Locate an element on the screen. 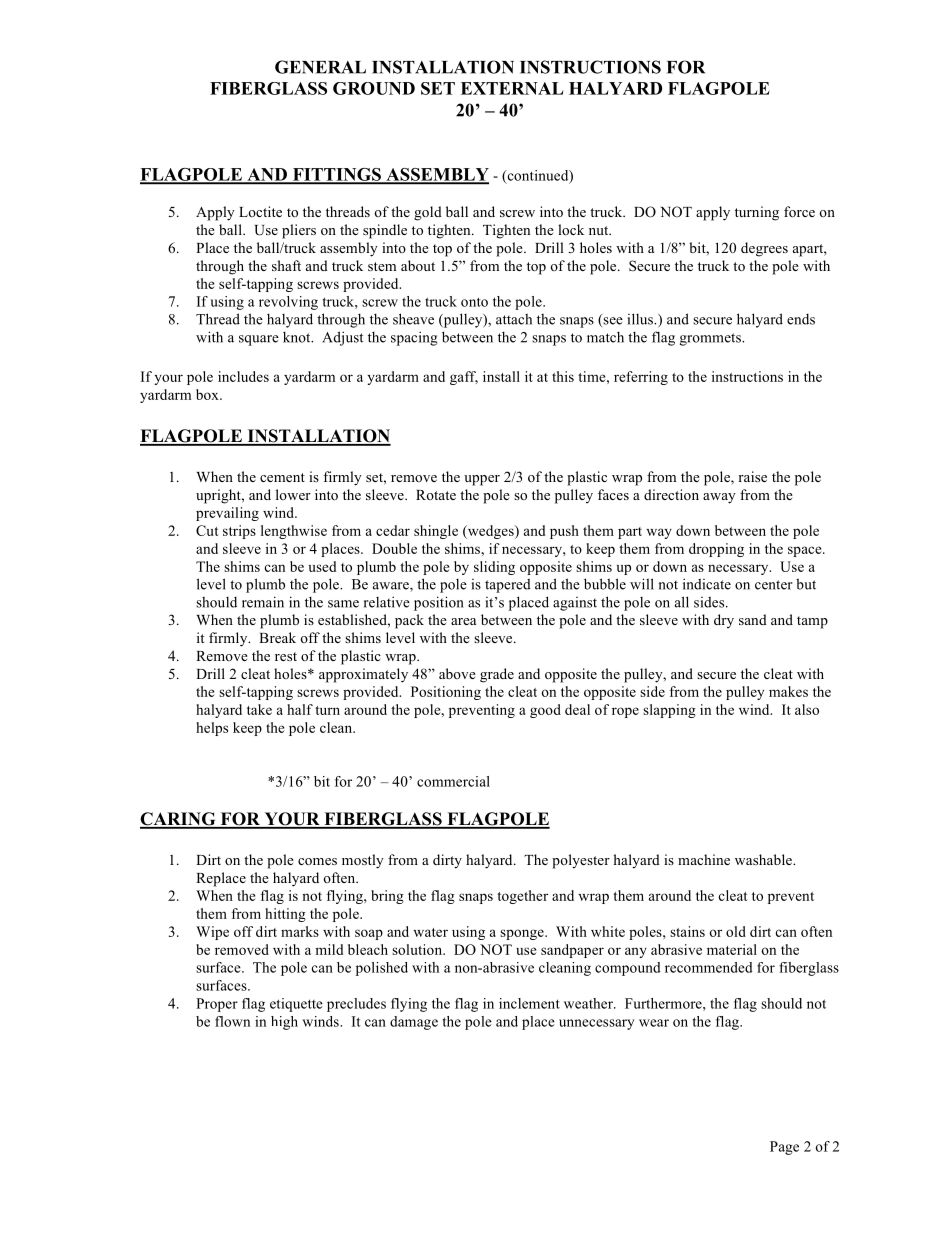 The height and width of the screenshot is (1233, 952). Page is located at coordinates (784, 1148).
